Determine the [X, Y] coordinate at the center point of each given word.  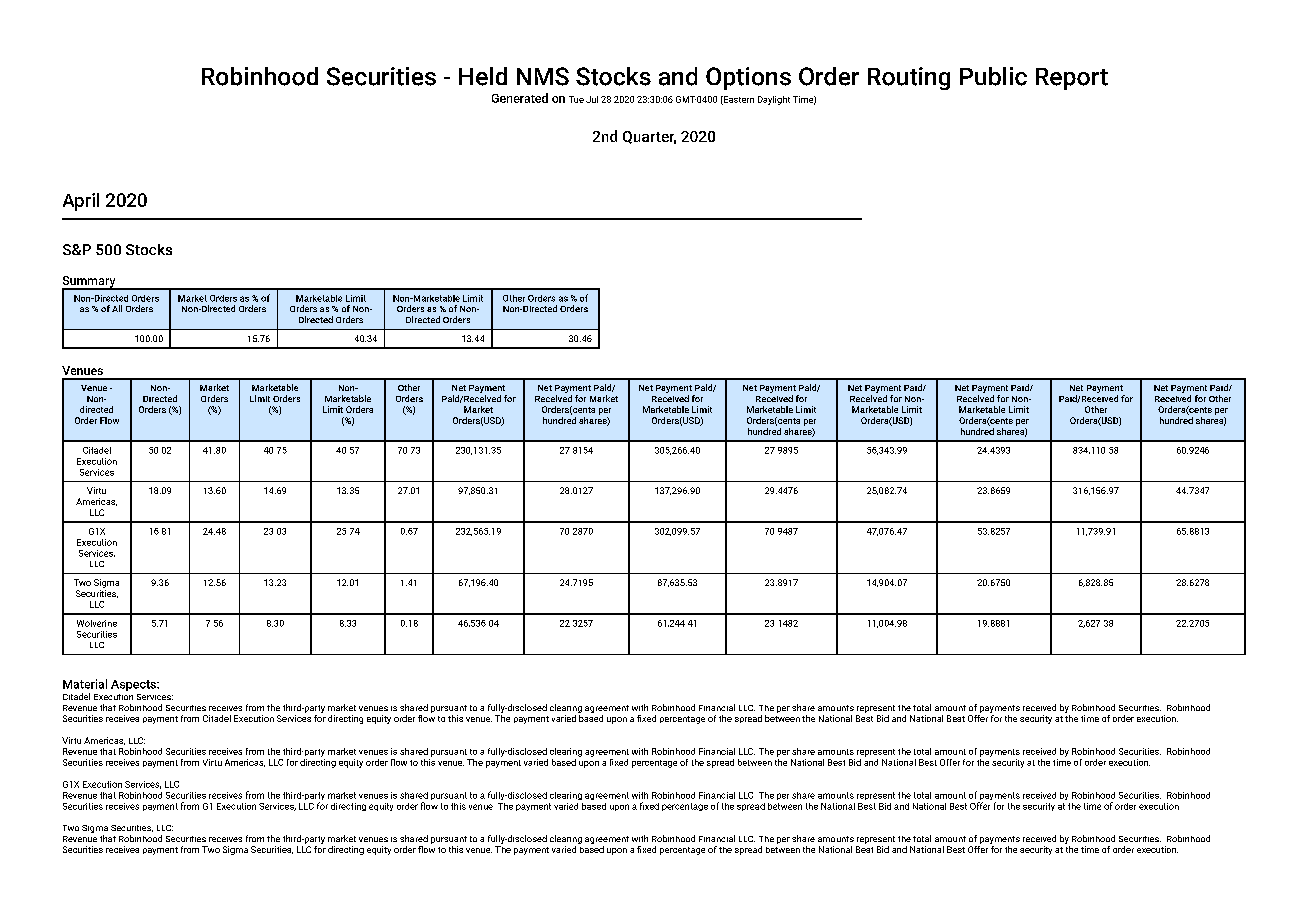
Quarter [649, 137]
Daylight [774, 100]
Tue [576, 99]
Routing [909, 78]
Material [85, 684]
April [81, 202]
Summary [90, 283]
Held [483, 76]
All [117, 308]
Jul [592, 99]
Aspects [134, 685]
